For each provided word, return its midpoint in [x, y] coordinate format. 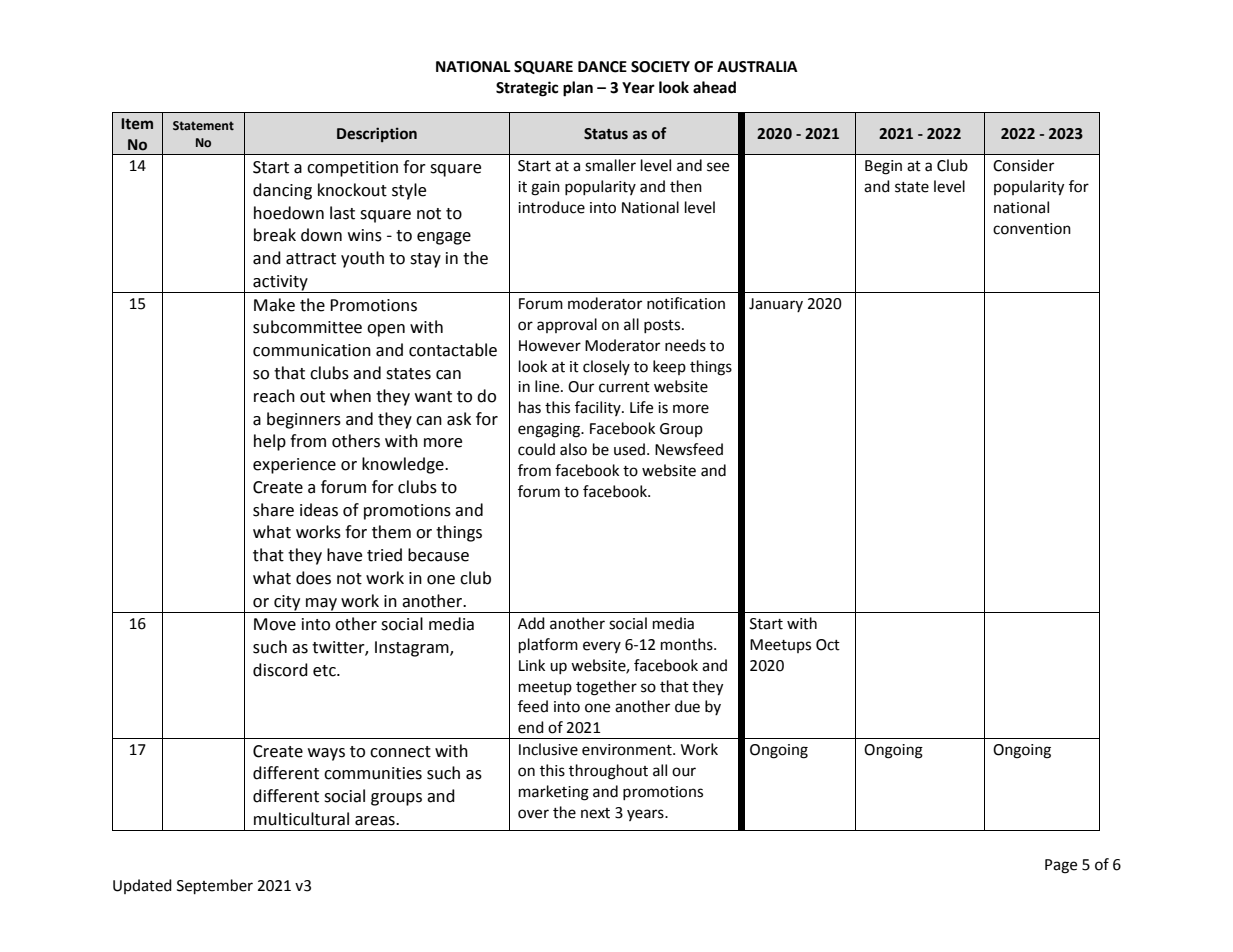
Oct [828, 645]
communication [312, 350]
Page [1061, 866]
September [215, 887]
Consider [1023, 165]
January [776, 305]
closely [606, 367]
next [595, 813]
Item [137, 124]
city [287, 604]
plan [578, 89]
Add [531, 623]
